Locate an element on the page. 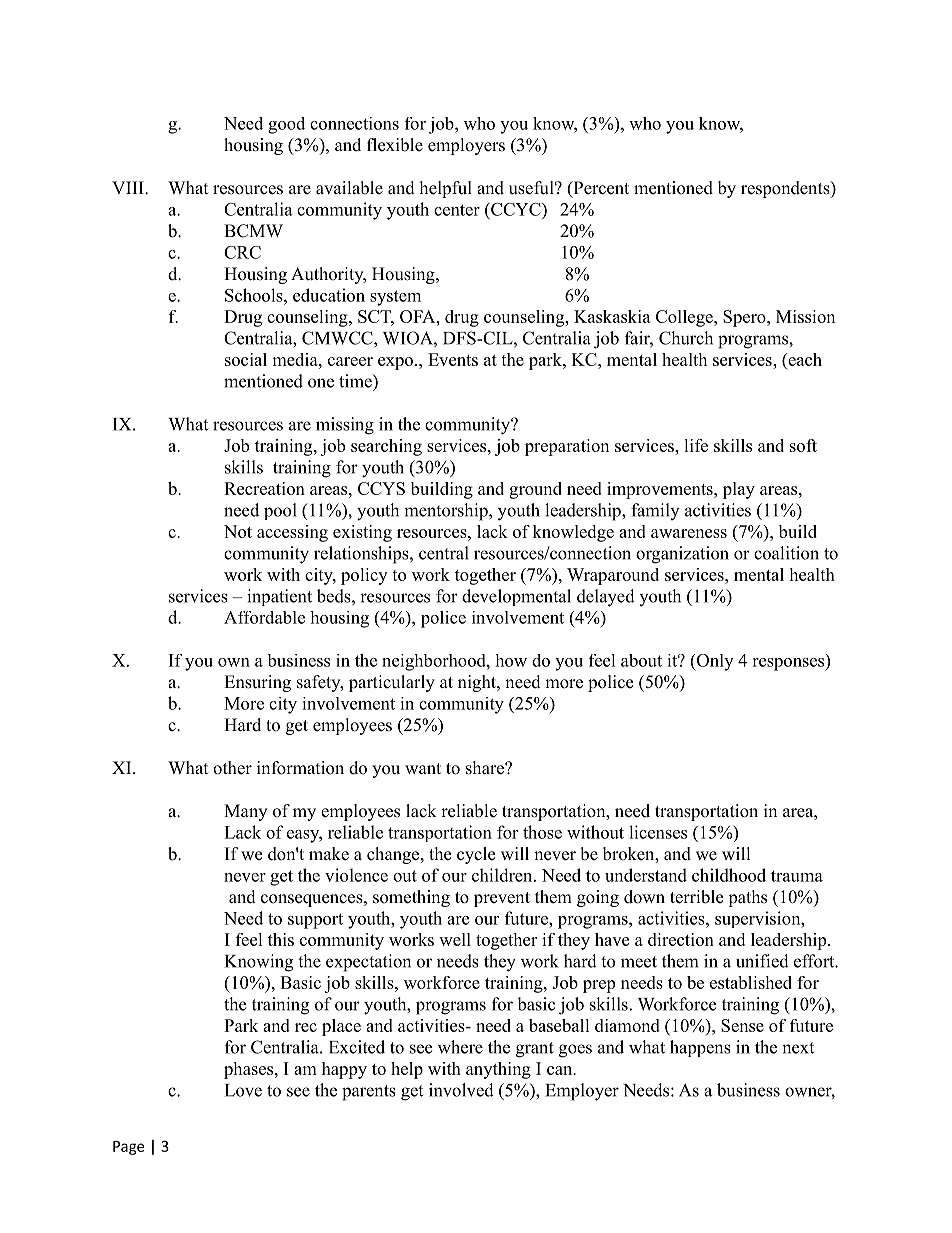 The width and height of the image is (952, 1233). Love is located at coordinates (243, 1090).
